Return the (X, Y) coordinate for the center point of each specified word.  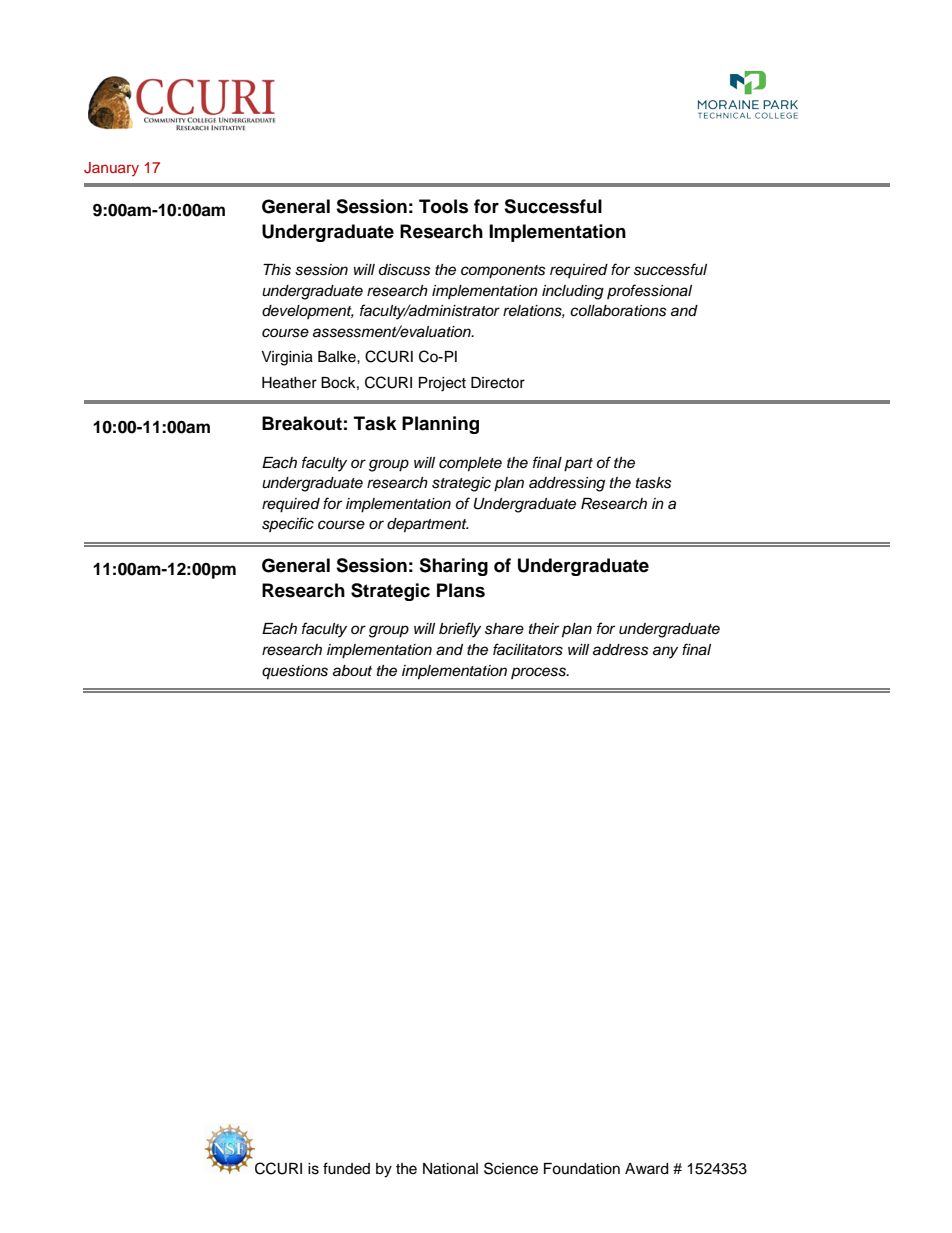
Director (498, 383)
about (352, 671)
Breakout (302, 423)
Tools (443, 206)
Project (442, 384)
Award (646, 1169)
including (573, 292)
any (665, 652)
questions (295, 672)
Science (511, 1168)
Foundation (582, 1169)
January (111, 169)
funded (346, 1168)
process (539, 673)
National (450, 1169)
